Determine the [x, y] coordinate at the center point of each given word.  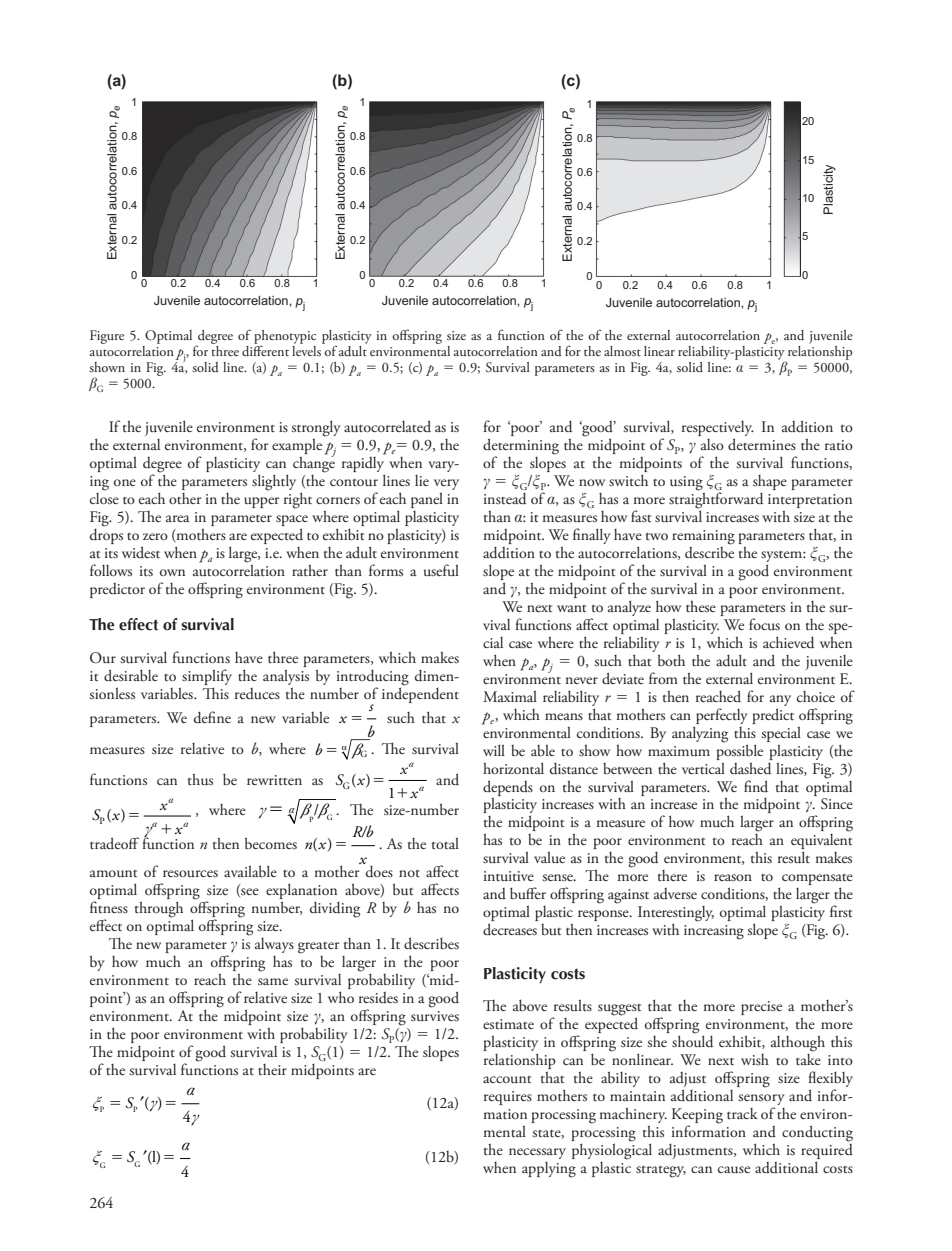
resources [190, 873]
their [272, 1069]
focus [764, 624]
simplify [207, 677]
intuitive [509, 876]
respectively [718, 428]
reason [733, 877]
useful [441, 570]
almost [622, 351]
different [265, 349]
